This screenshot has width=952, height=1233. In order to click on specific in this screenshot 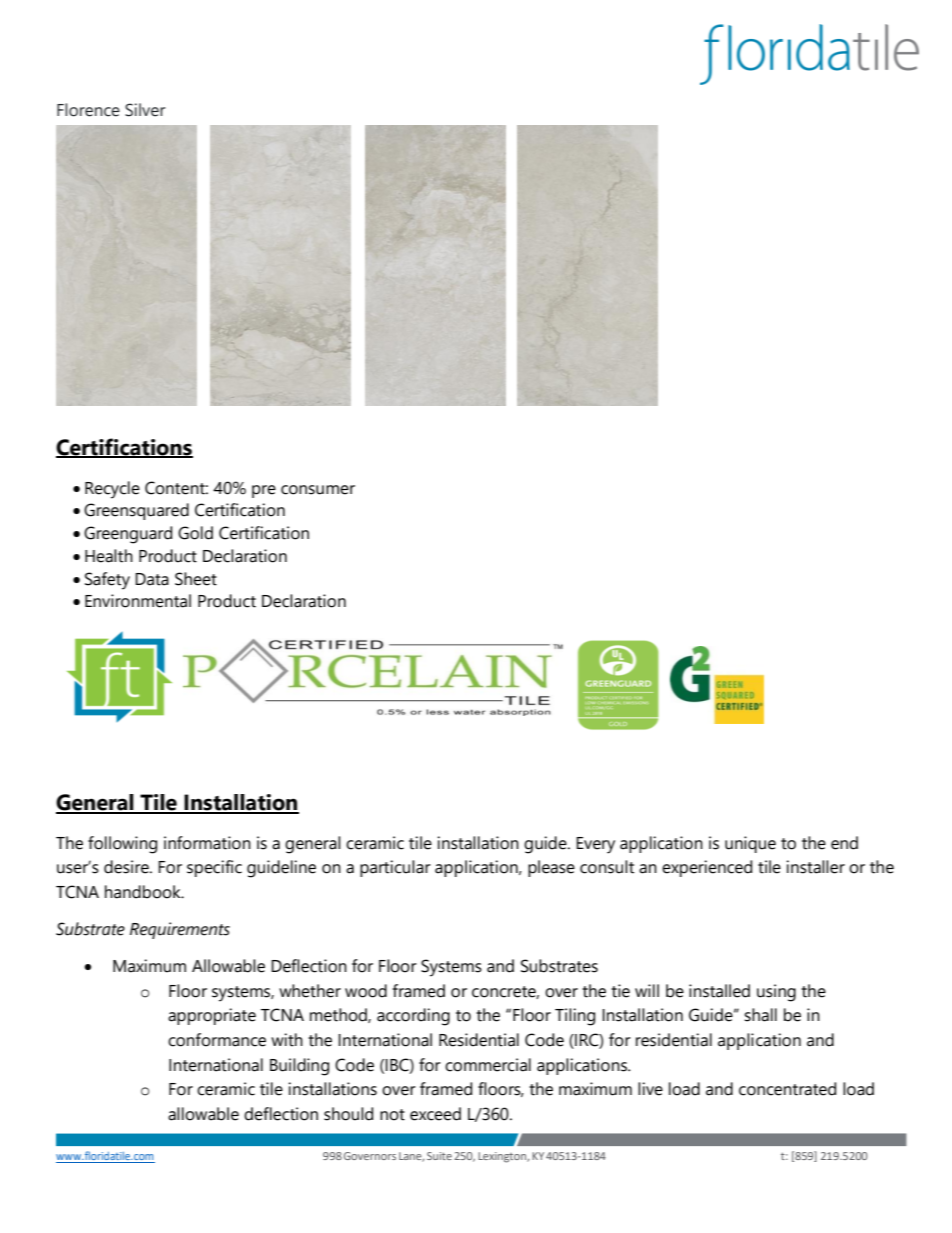, I will do `click(214, 868)`.
